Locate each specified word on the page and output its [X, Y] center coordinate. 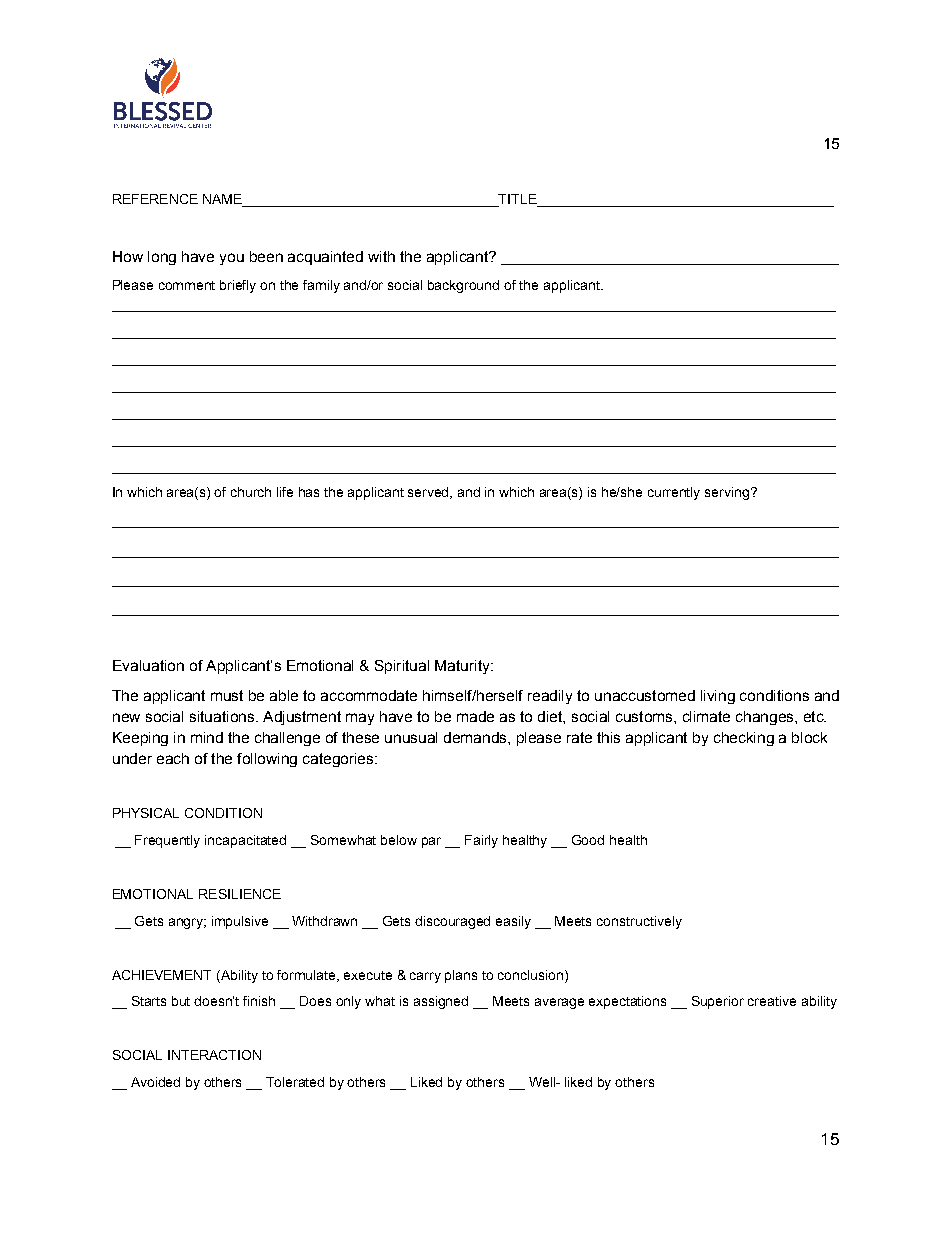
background [463, 286]
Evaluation [148, 665]
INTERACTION [214, 1055]
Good [588, 840]
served [430, 493]
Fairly [481, 841]
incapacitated [245, 841]
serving [728, 493]
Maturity [463, 667]
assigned [441, 1002]
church [251, 492]
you [232, 259]
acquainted [325, 258]
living [718, 697]
